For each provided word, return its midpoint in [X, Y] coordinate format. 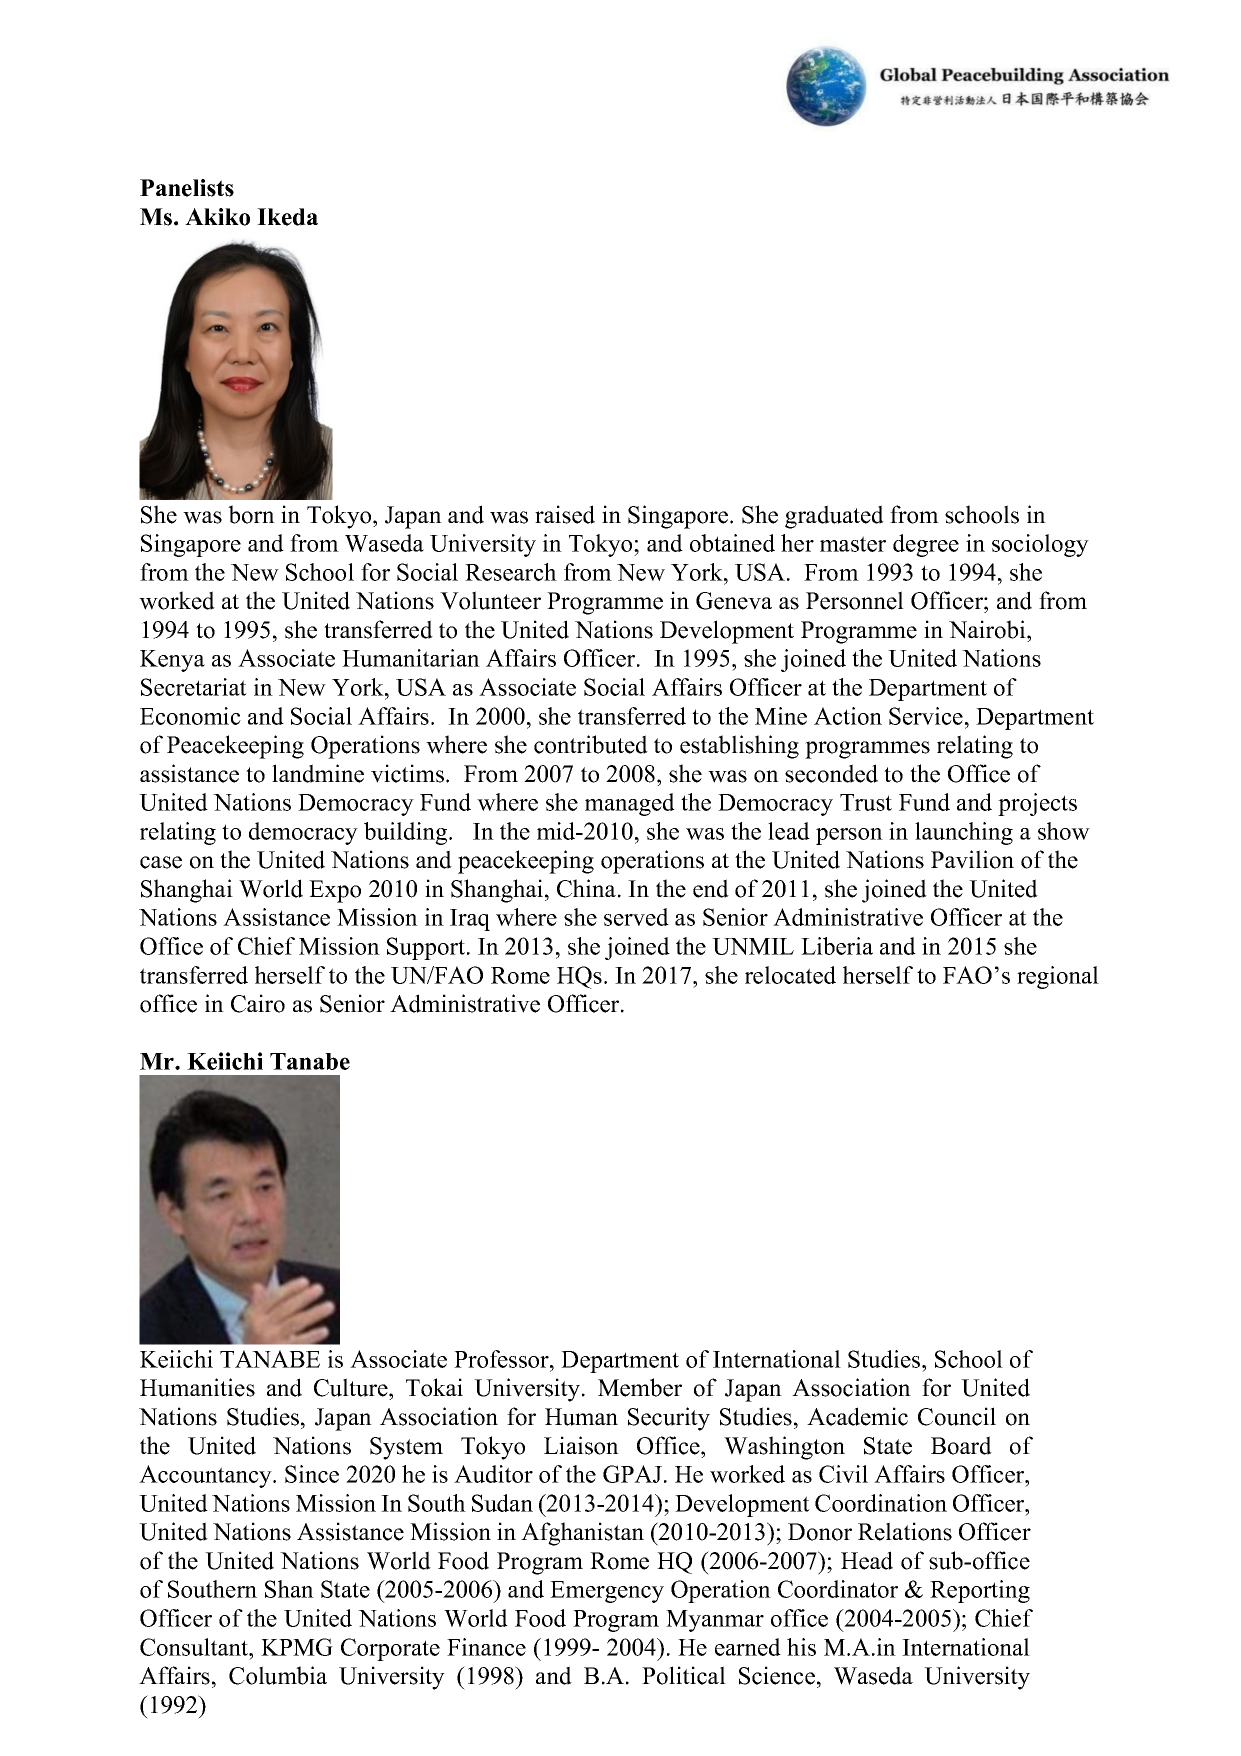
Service [926, 716]
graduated [834, 517]
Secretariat [194, 687]
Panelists [187, 188]
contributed [591, 744]
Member [640, 1387]
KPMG [297, 1647]
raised [565, 514]
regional [1058, 977]
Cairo [258, 1003]
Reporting [980, 1591]
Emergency [607, 1592]
